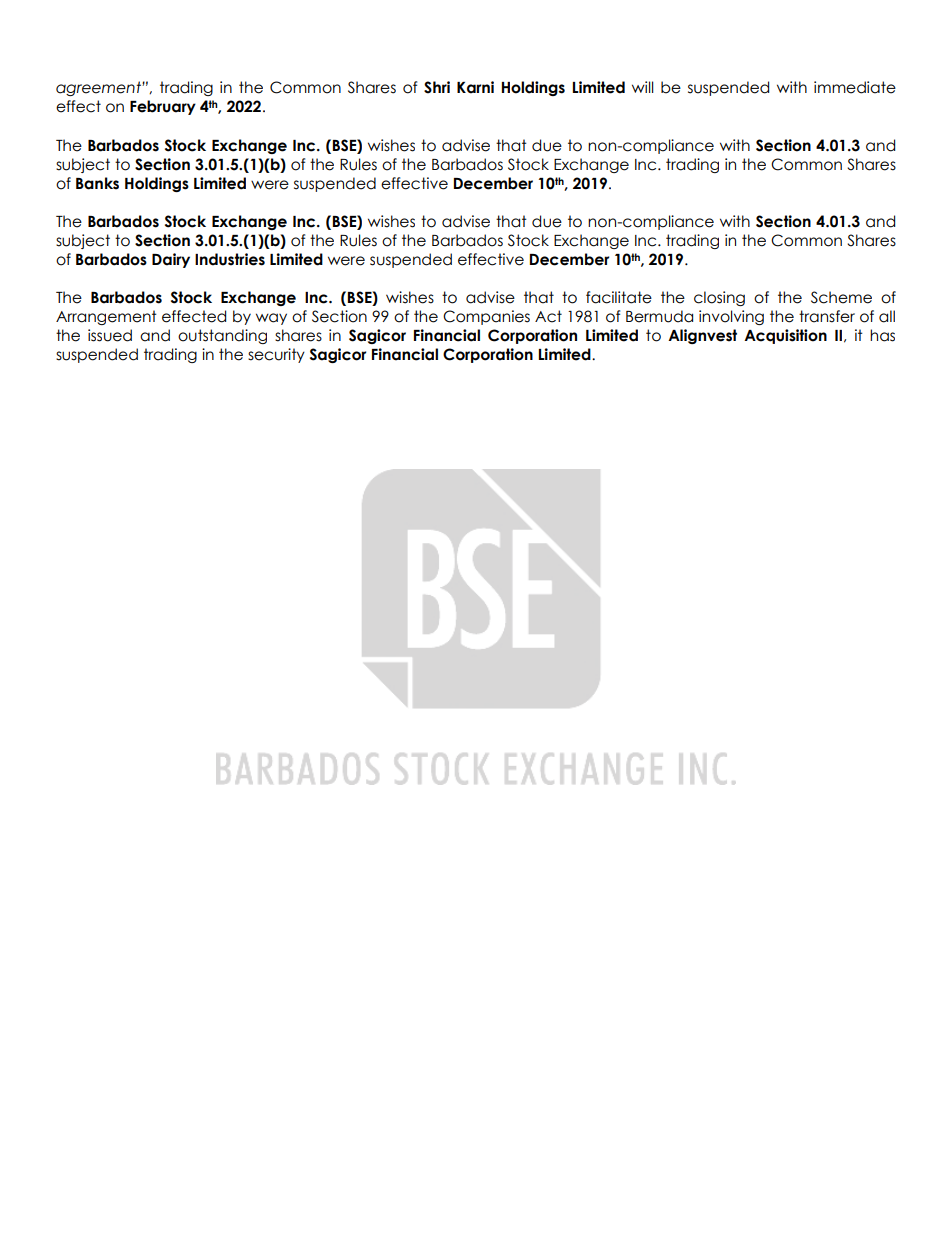  Describe the element at coordinates (163, 107) in the screenshot. I see `February` at that location.
